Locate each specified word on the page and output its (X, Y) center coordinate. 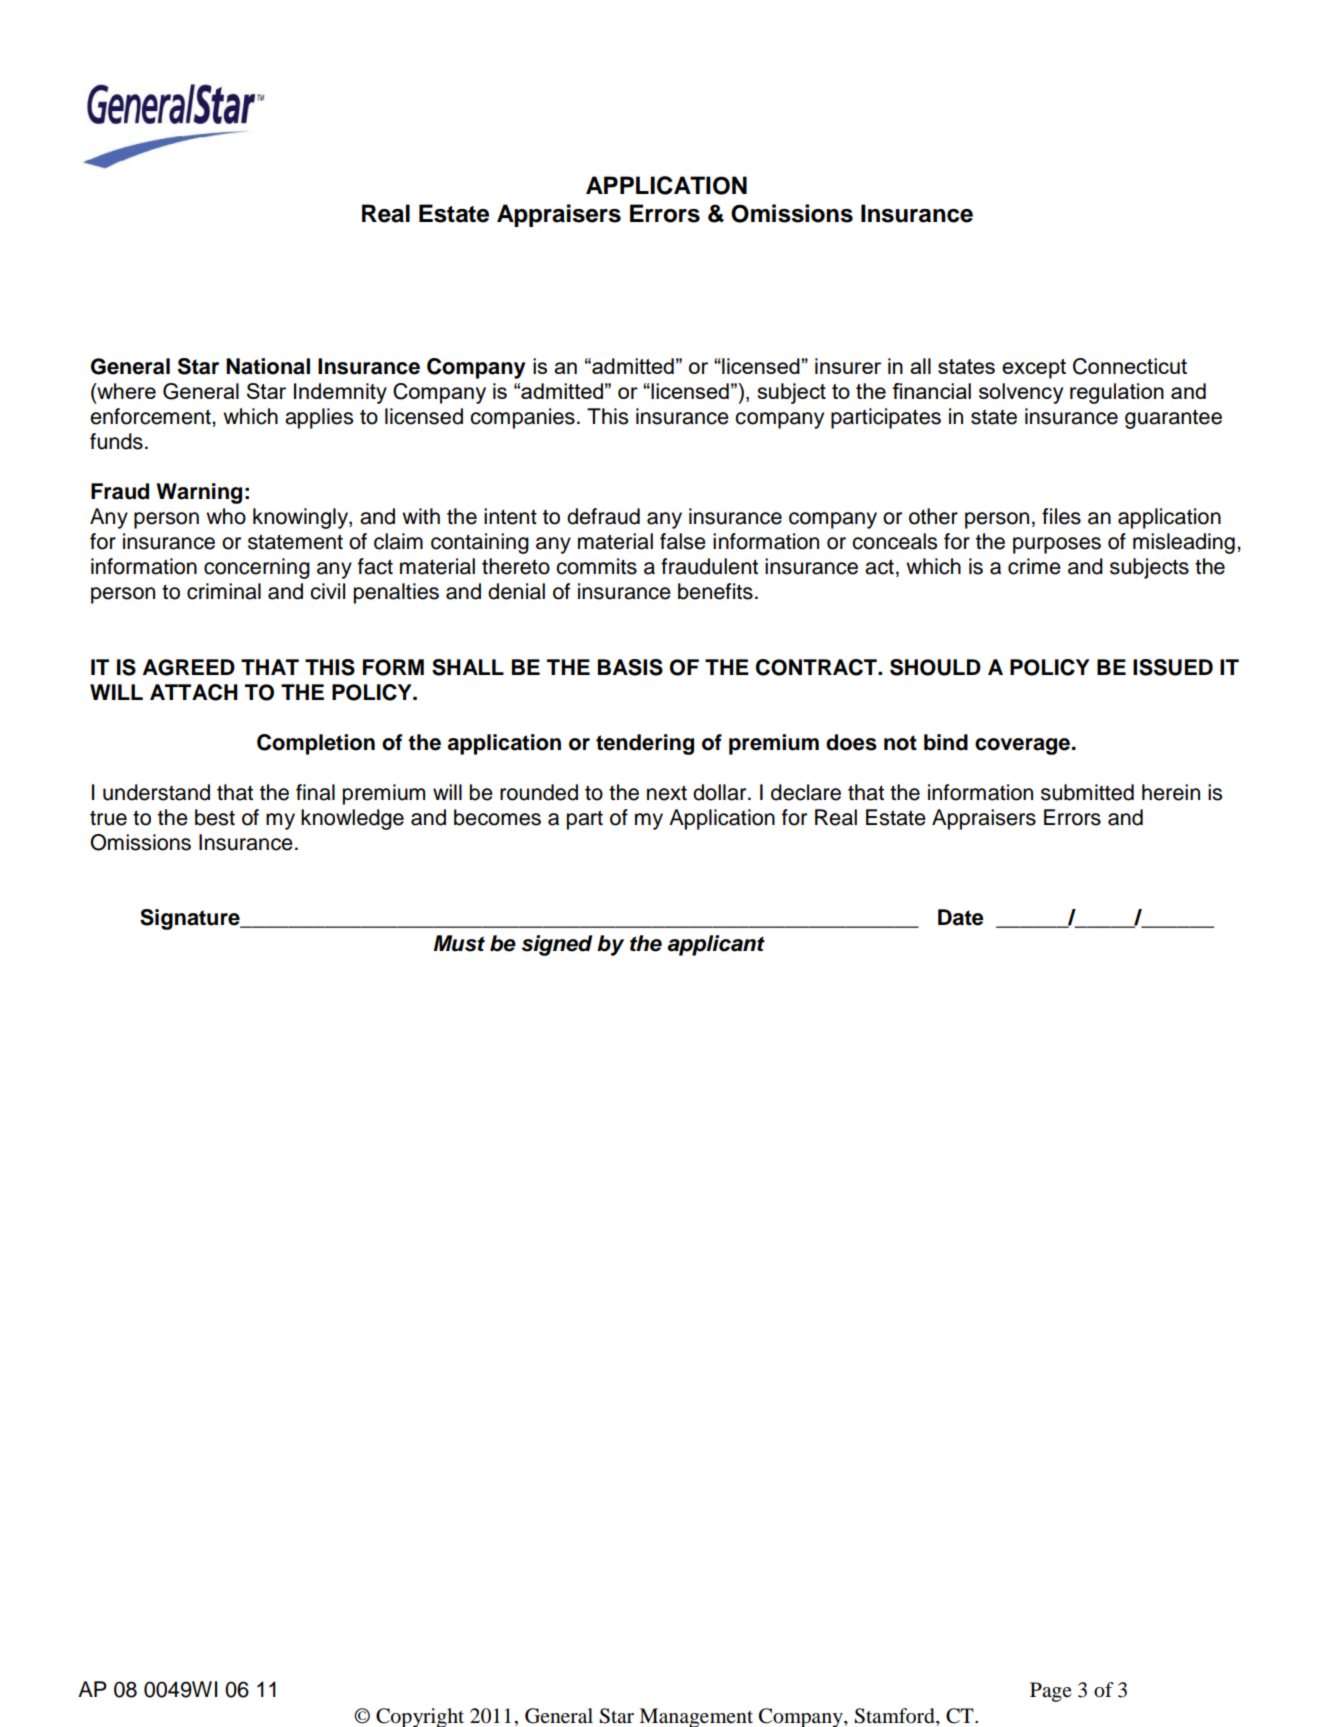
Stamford (895, 1716)
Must (459, 943)
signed (557, 945)
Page (1051, 1692)
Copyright (420, 1717)
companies (522, 418)
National (268, 366)
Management (696, 1717)
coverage (1024, 746)
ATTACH (194, 692)
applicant (716, 945)
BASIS (630, 667)
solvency (1021, 393)
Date (961, 917)
